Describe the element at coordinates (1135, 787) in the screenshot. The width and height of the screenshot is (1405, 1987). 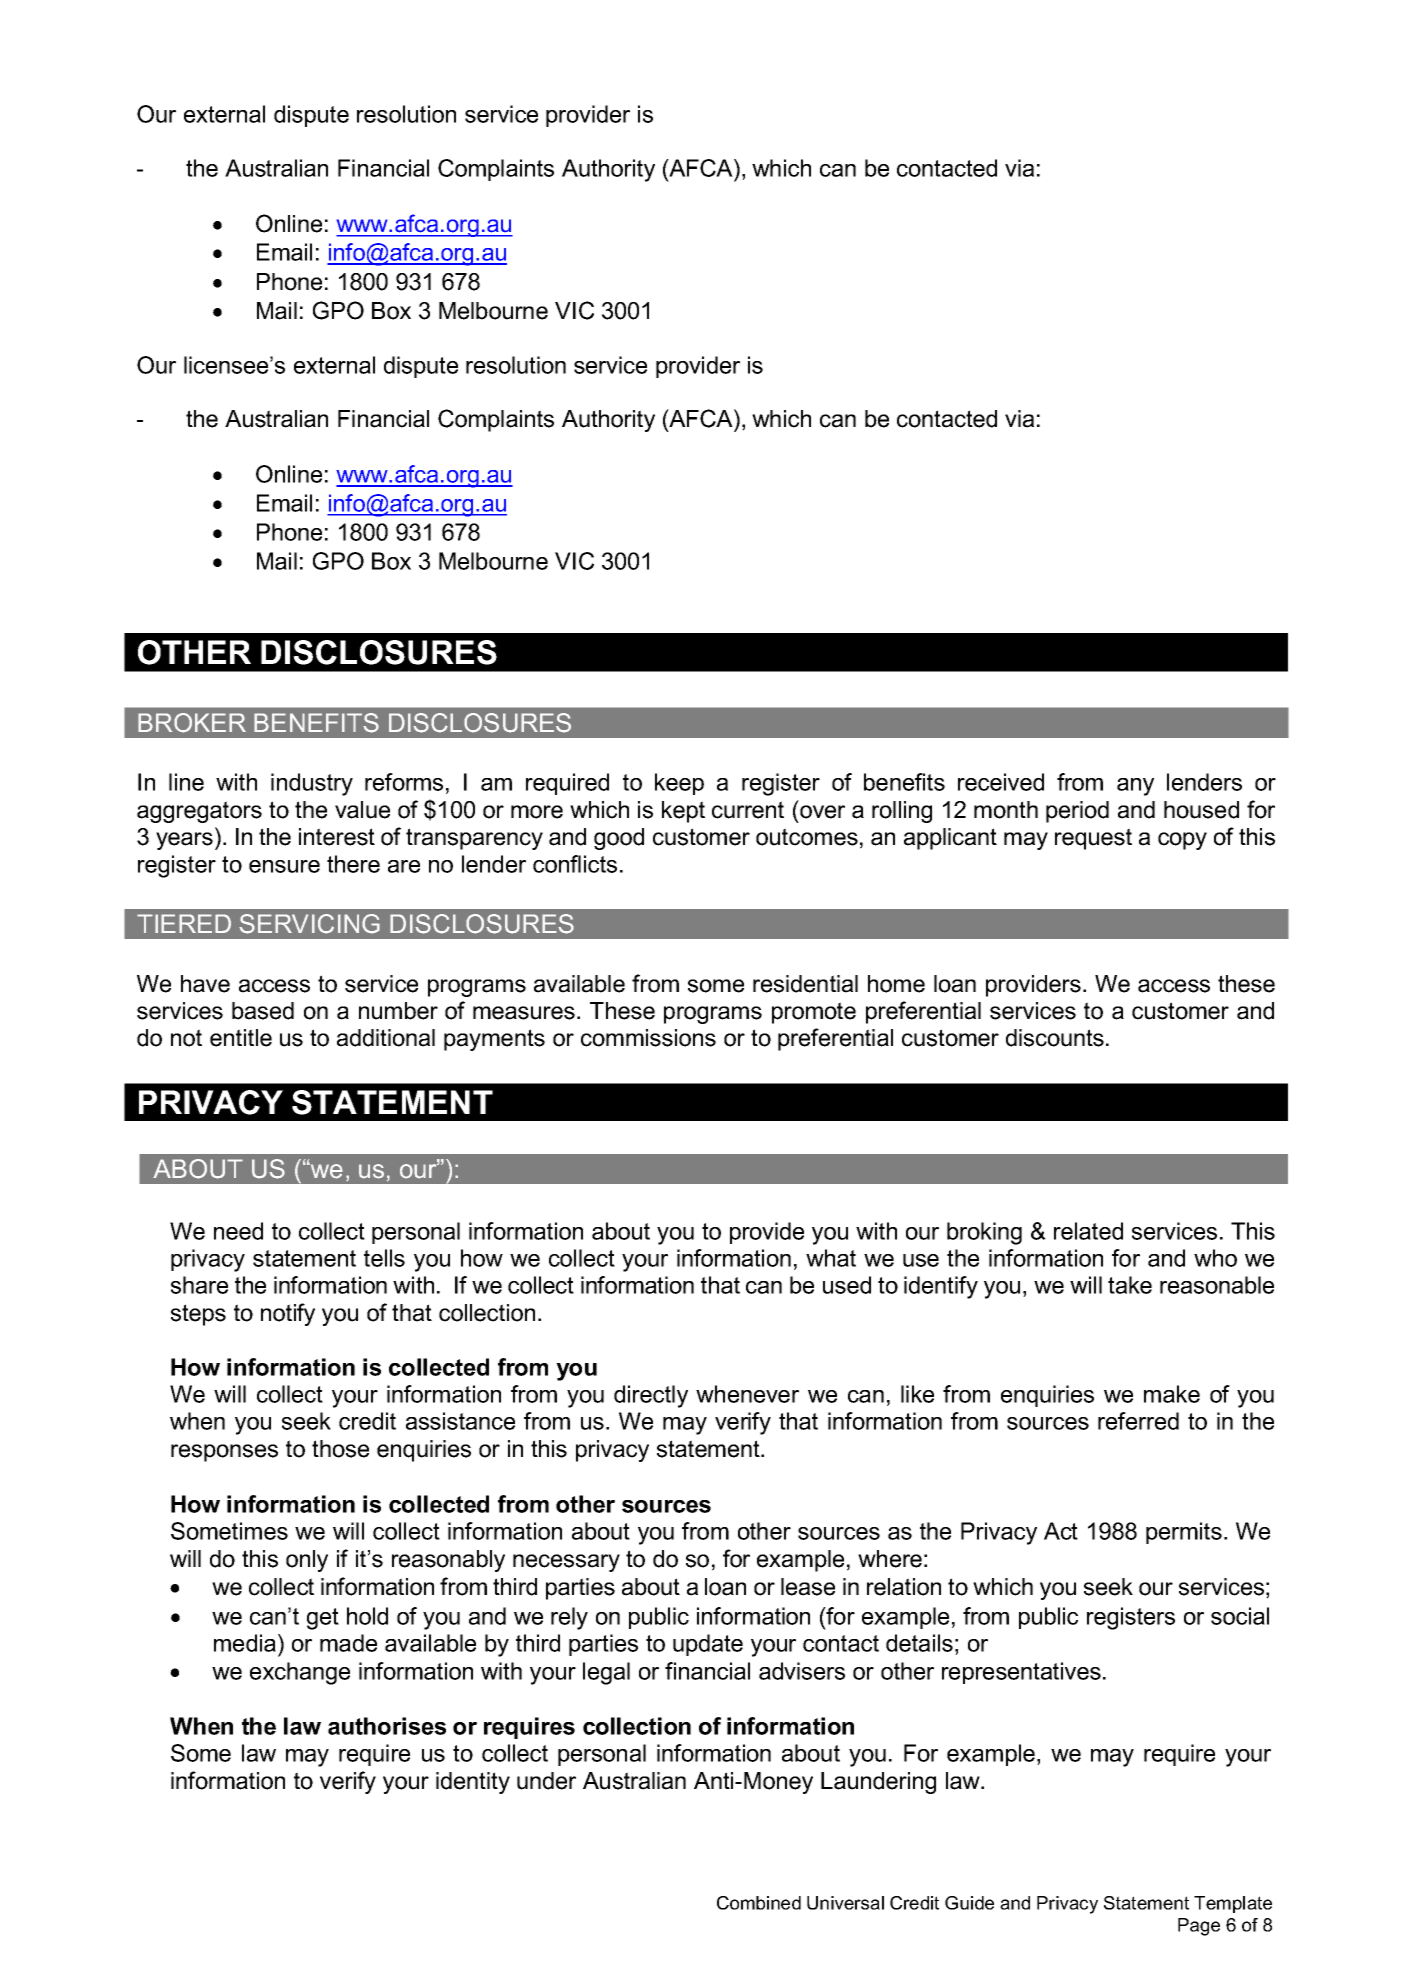
I see `any` at that location.
